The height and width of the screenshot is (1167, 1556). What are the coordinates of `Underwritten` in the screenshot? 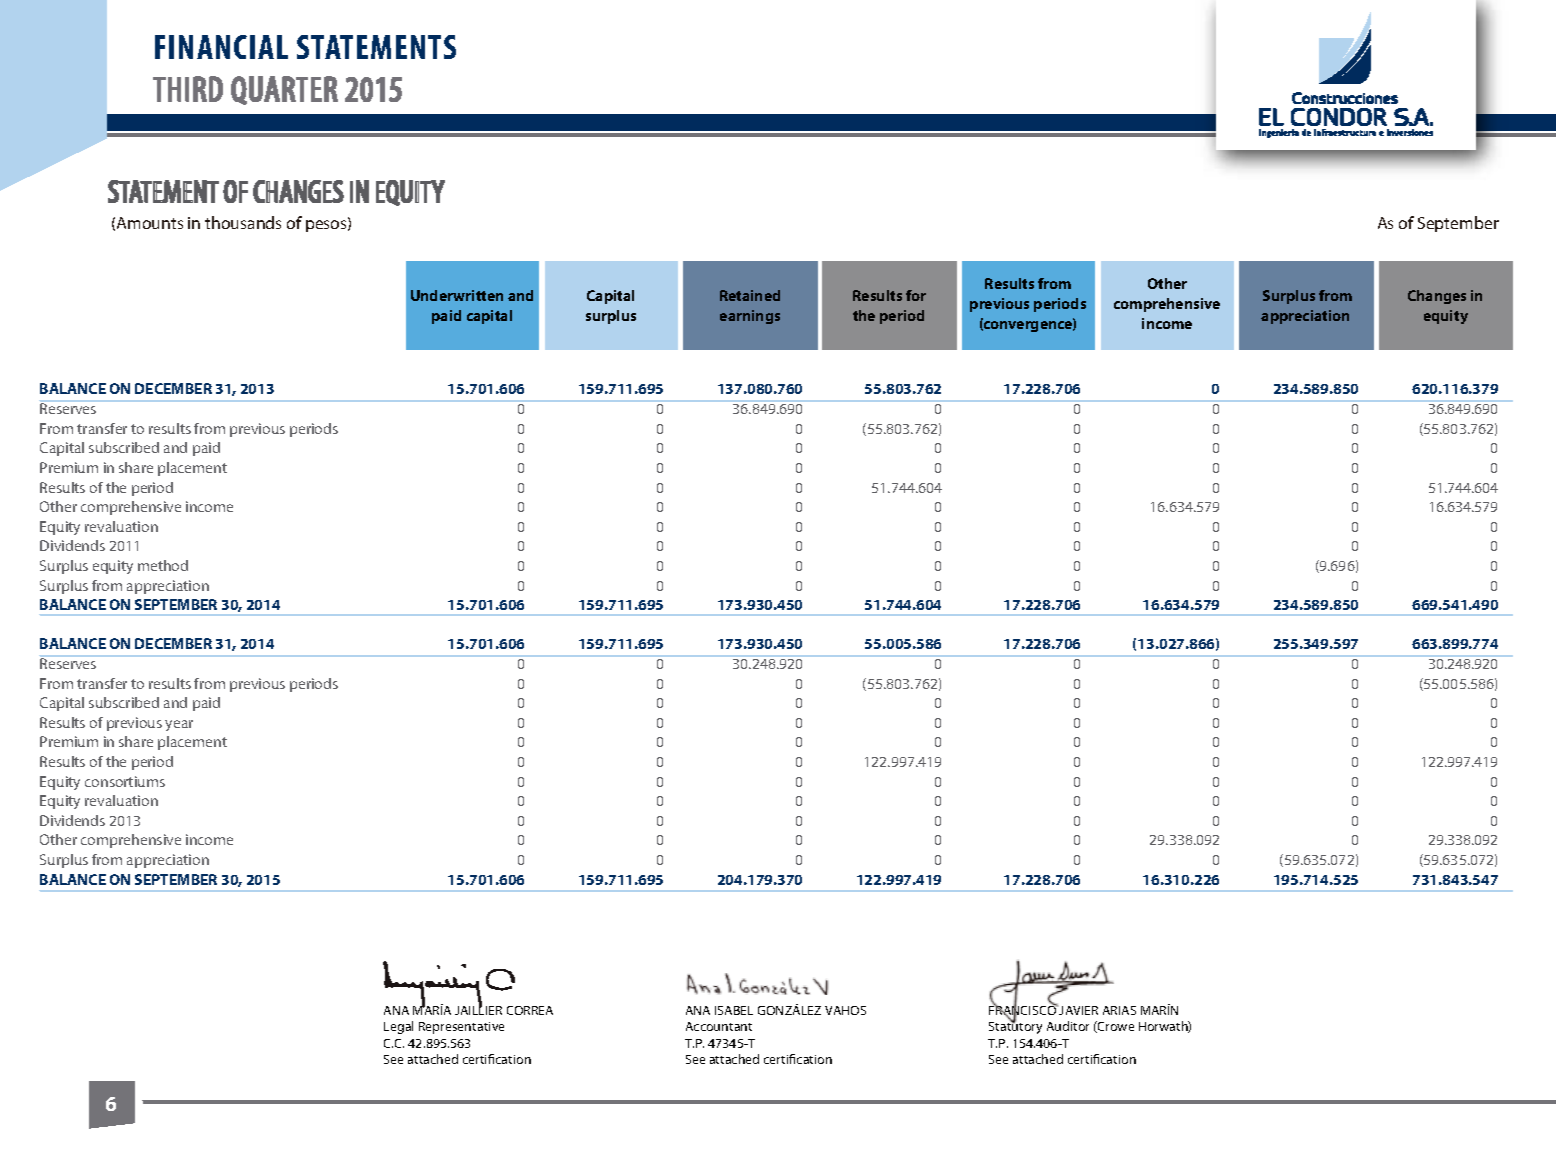 It's located at (457, 295).
